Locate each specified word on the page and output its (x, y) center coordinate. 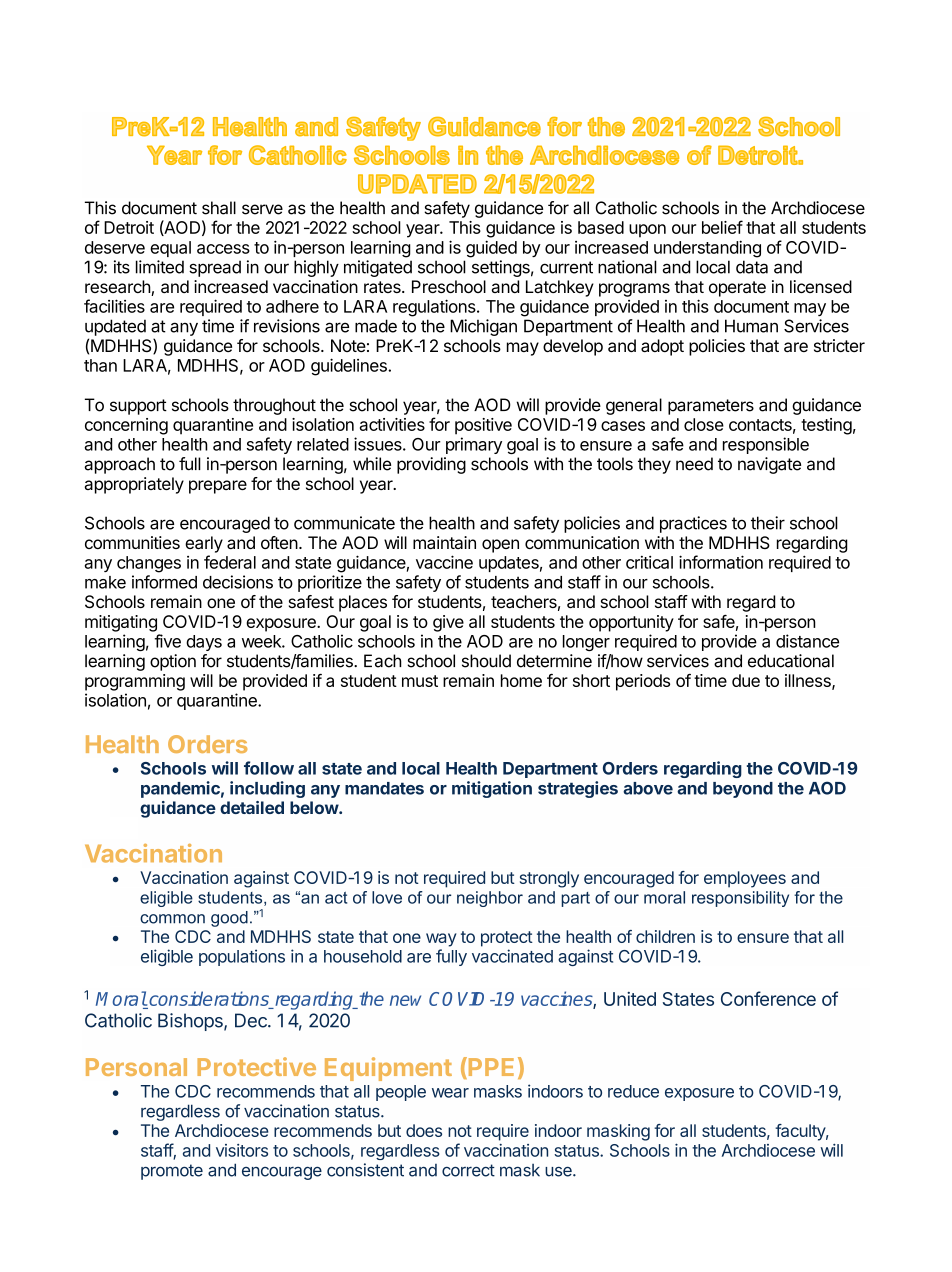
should (486, 661)
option (173, 662)
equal (170, 249)
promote (172, 1172)
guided (491, 249)
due (746, 680)
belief (722, 227)
